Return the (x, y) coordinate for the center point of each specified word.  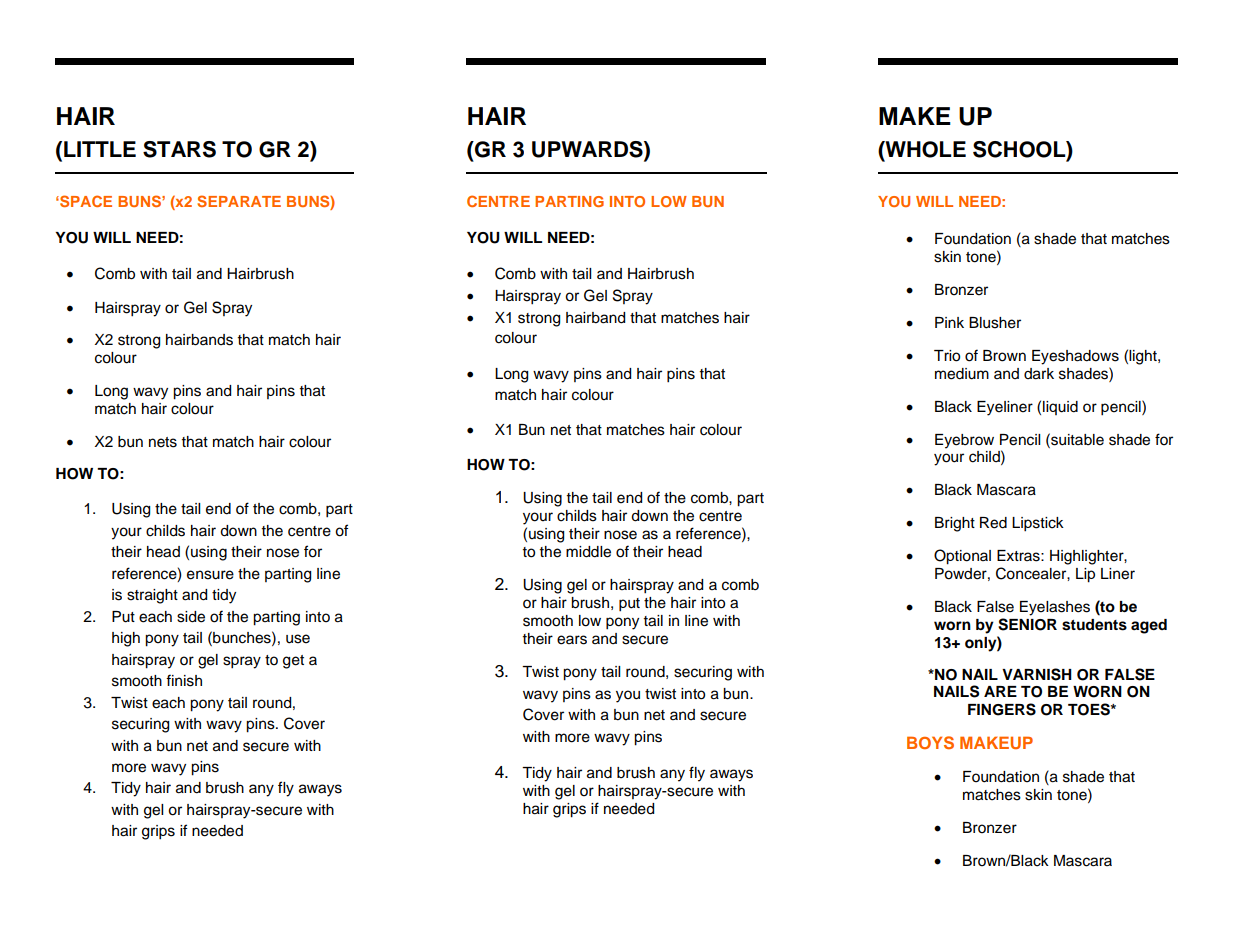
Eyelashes (1055, 608)
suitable (1076, 439)
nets (163, 442)
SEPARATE (239, 201)
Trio (947, 356)
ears (572, 640)
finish (184, 680)
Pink (949, 322)
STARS (179, 149)
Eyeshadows (1075, 357)
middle (588, 552)
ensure (210, 575)
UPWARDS (588, 150)
